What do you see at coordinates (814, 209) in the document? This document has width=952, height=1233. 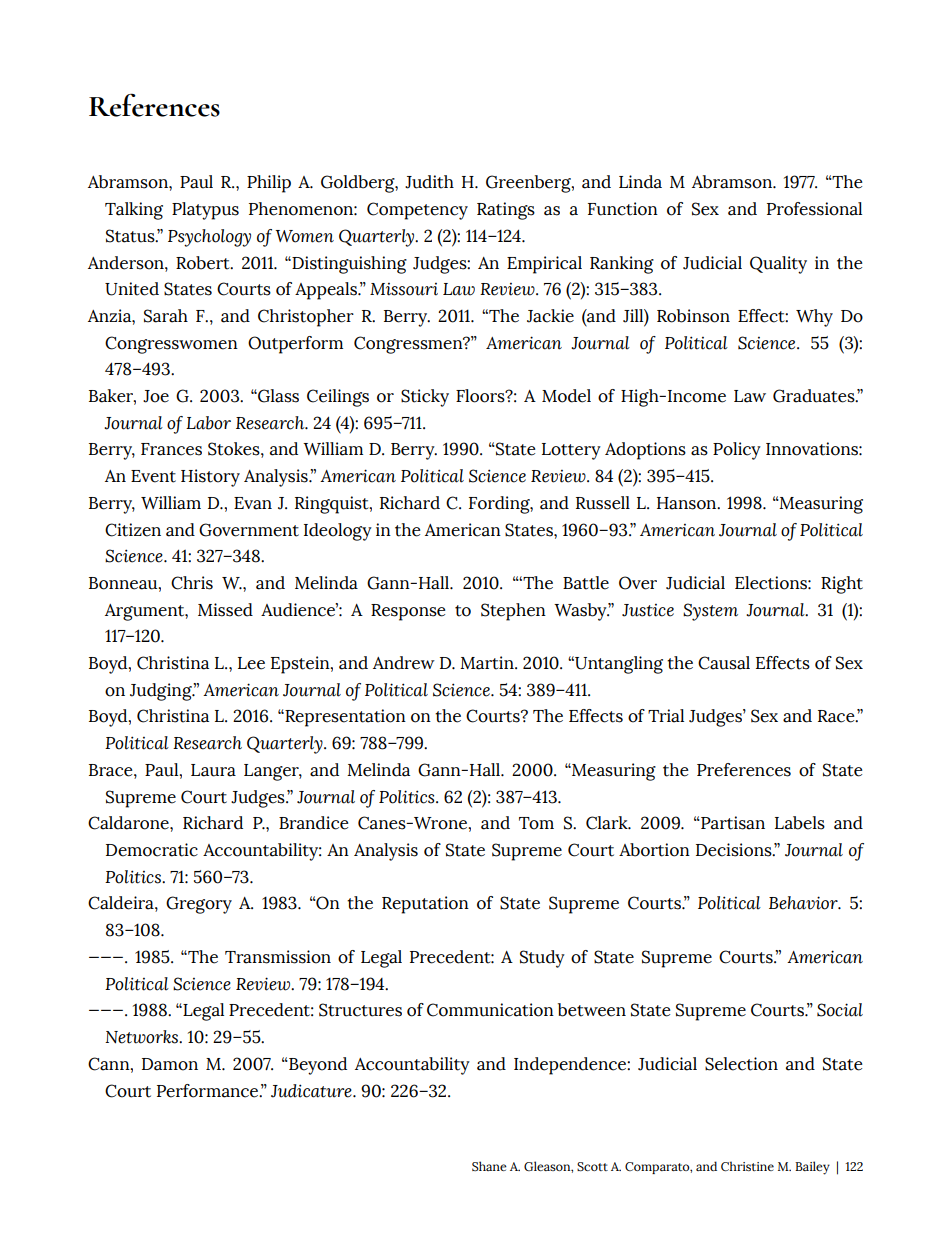 I see `Professional` at bounding box center [814, 209].
